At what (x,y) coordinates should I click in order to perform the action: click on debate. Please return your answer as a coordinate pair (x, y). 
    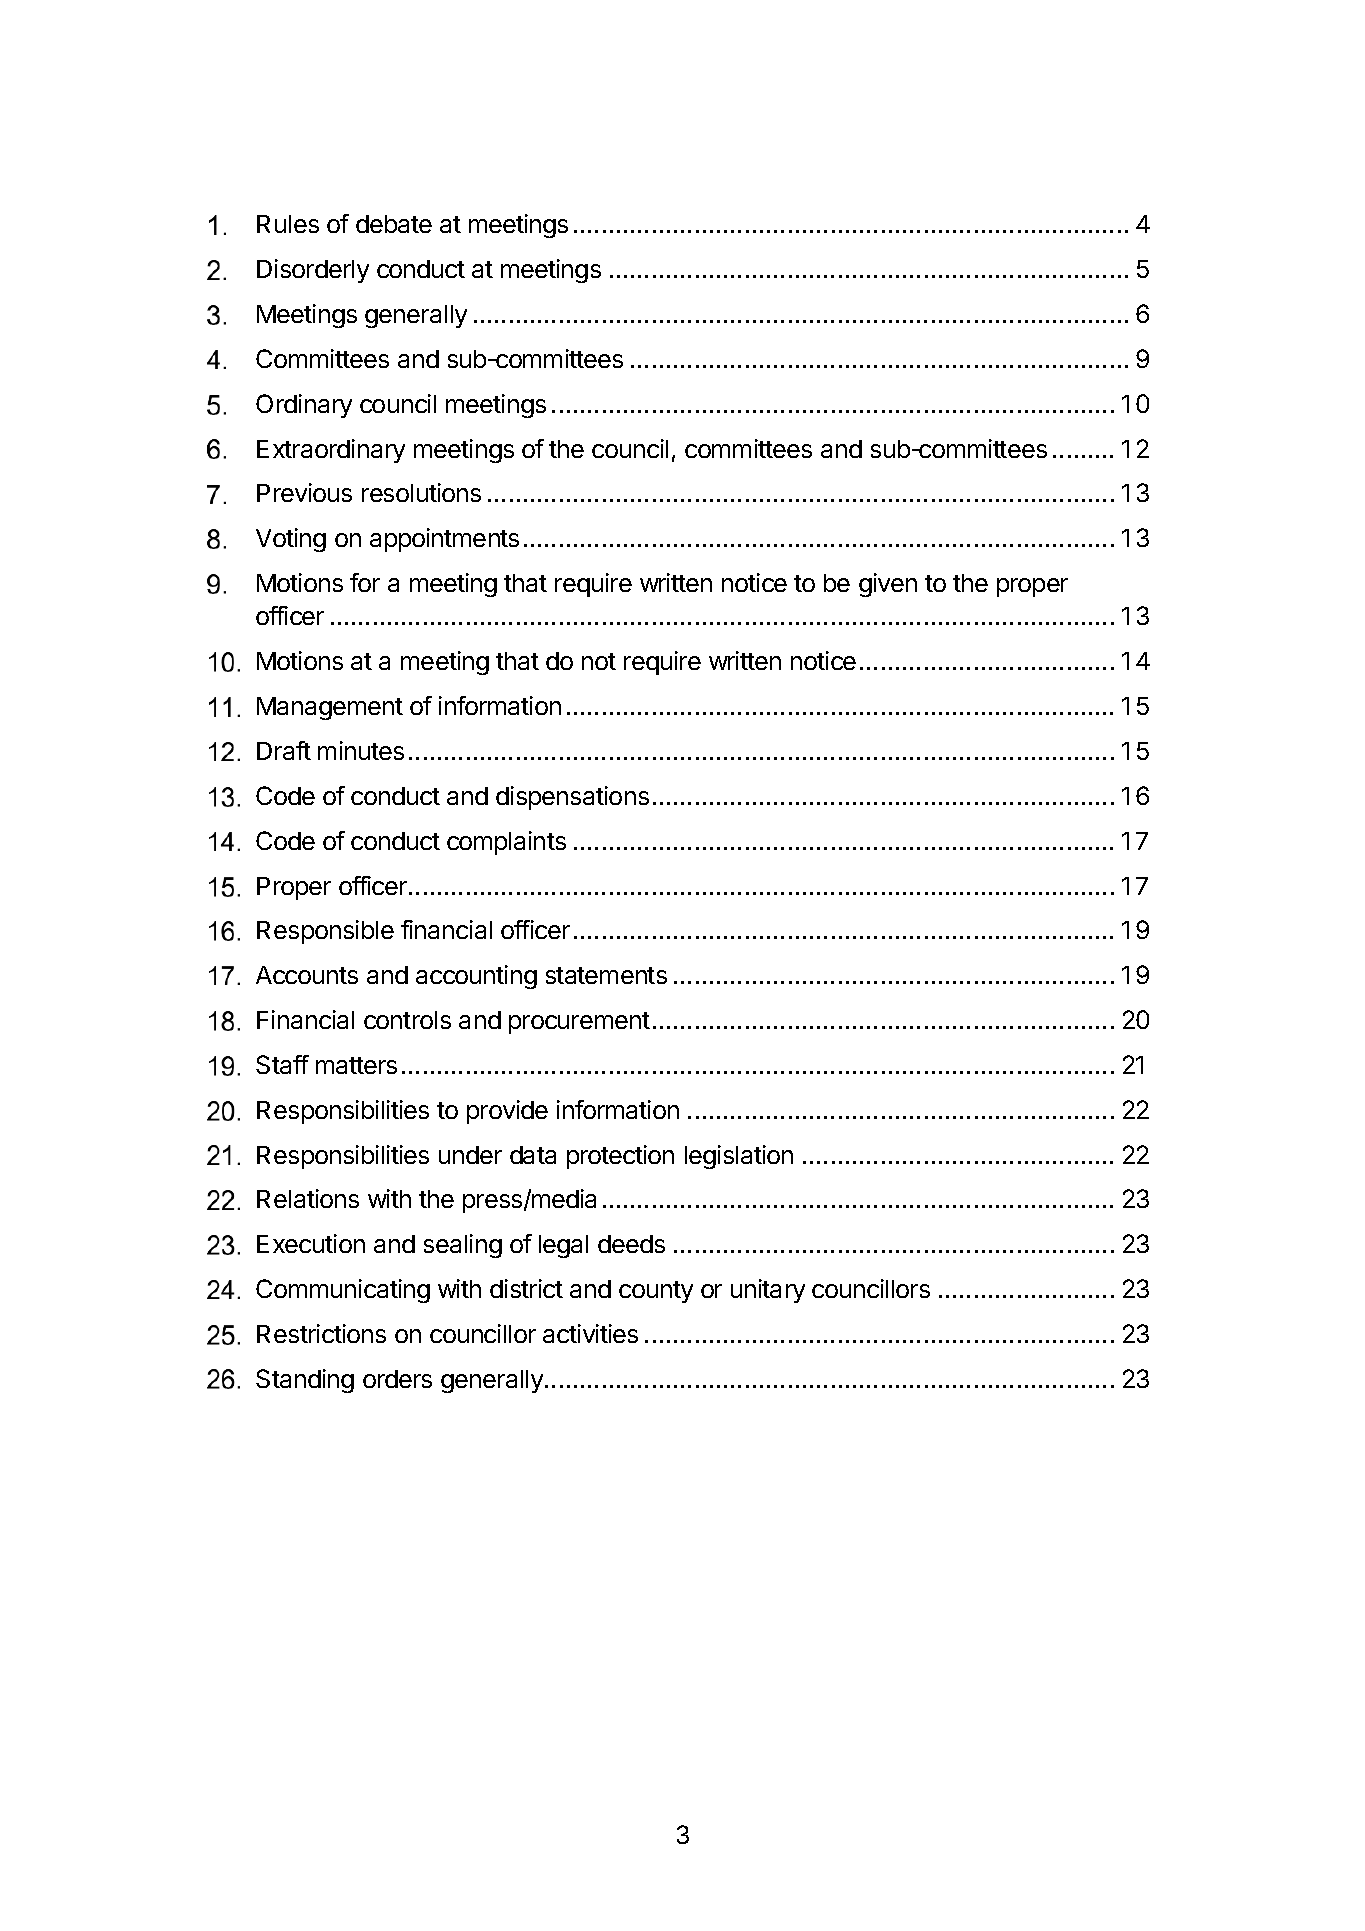
    Looking at the image, I should click on (394, 224).
